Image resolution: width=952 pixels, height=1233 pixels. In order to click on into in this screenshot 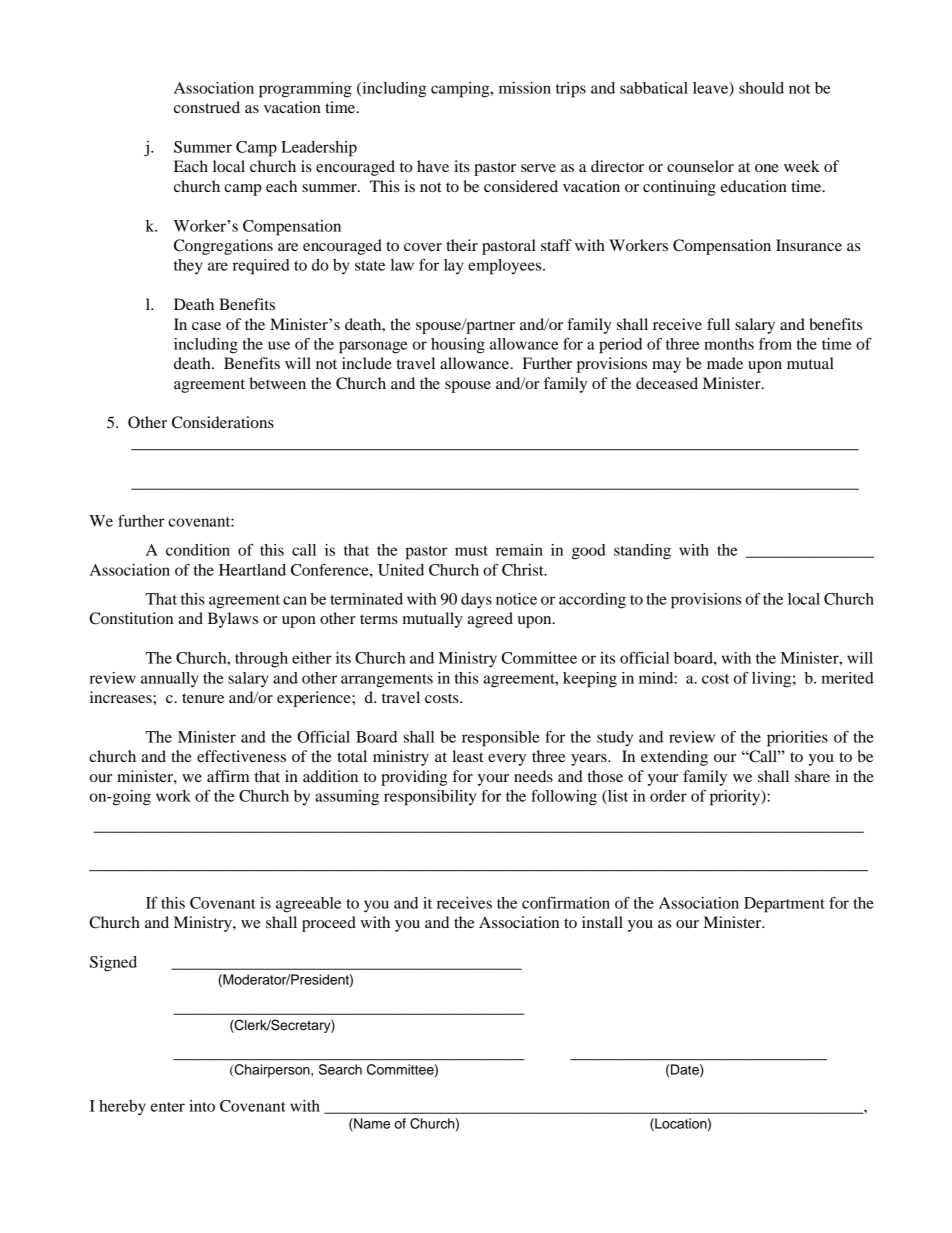, I will do `click(202, 1106)`.
